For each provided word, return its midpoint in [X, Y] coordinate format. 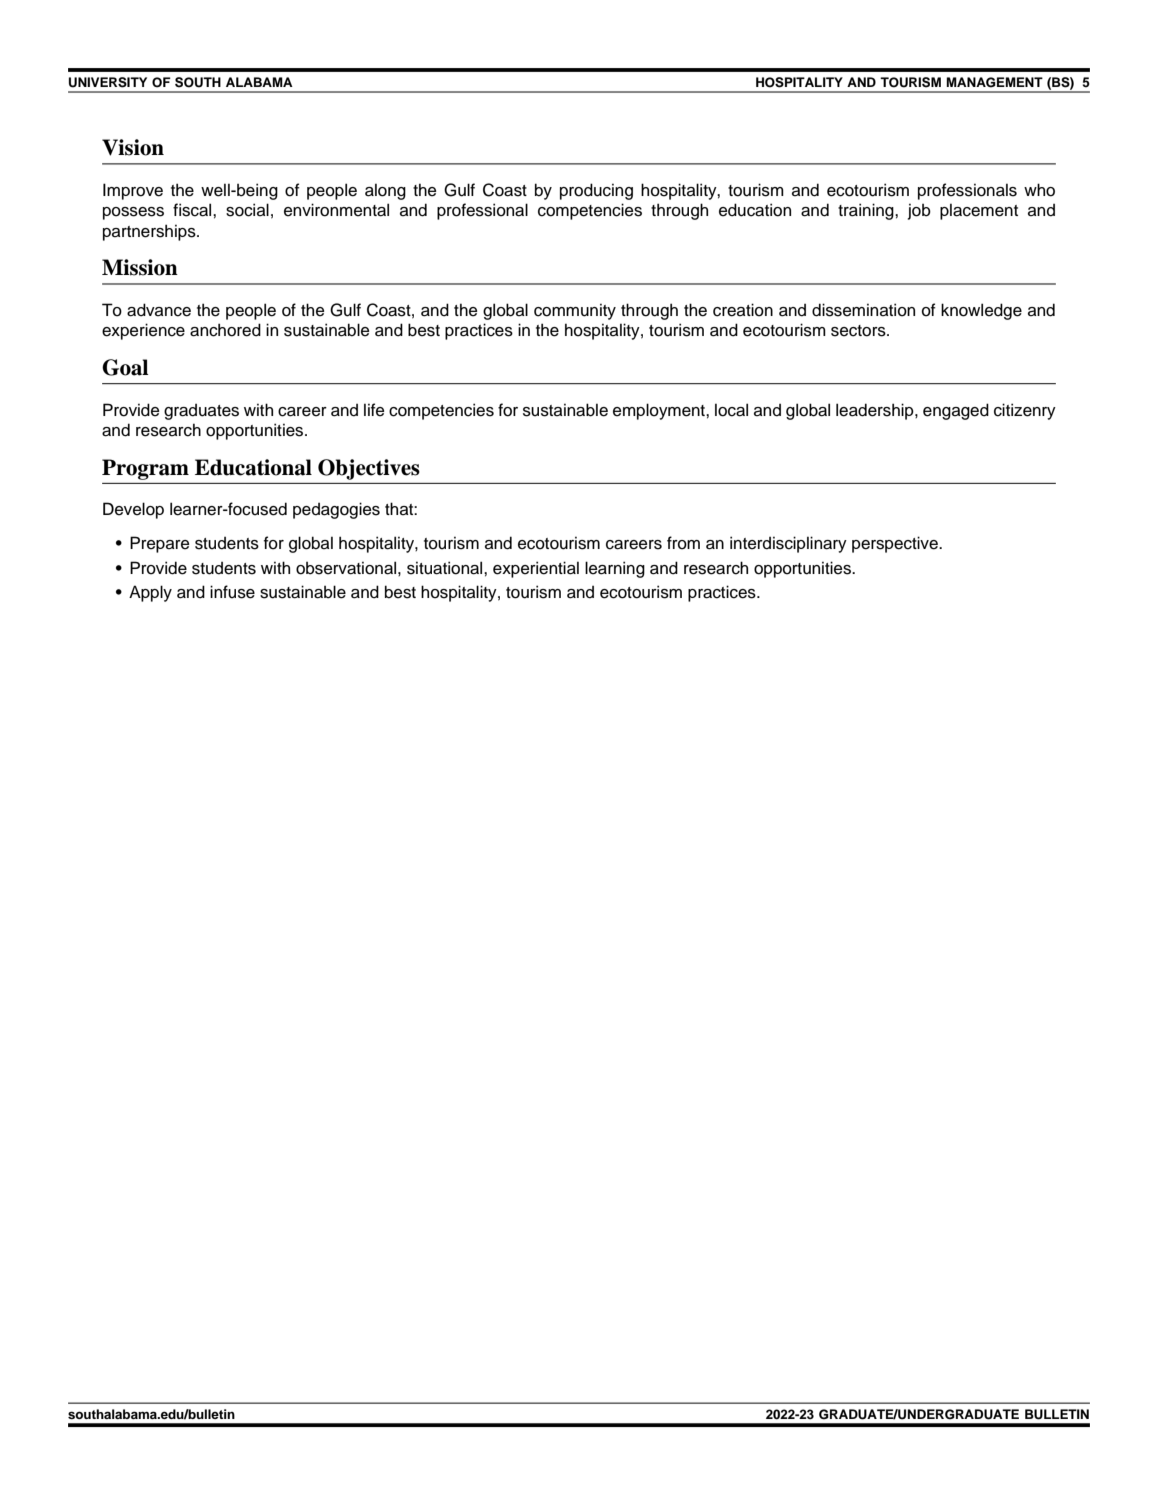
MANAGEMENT [994, 82]
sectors [859, 331]
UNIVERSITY [108, 82]
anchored [225, 330]
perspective [896, 544]
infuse [232, 592]
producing [596, 191]
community [575, 311]
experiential [536, 569]
